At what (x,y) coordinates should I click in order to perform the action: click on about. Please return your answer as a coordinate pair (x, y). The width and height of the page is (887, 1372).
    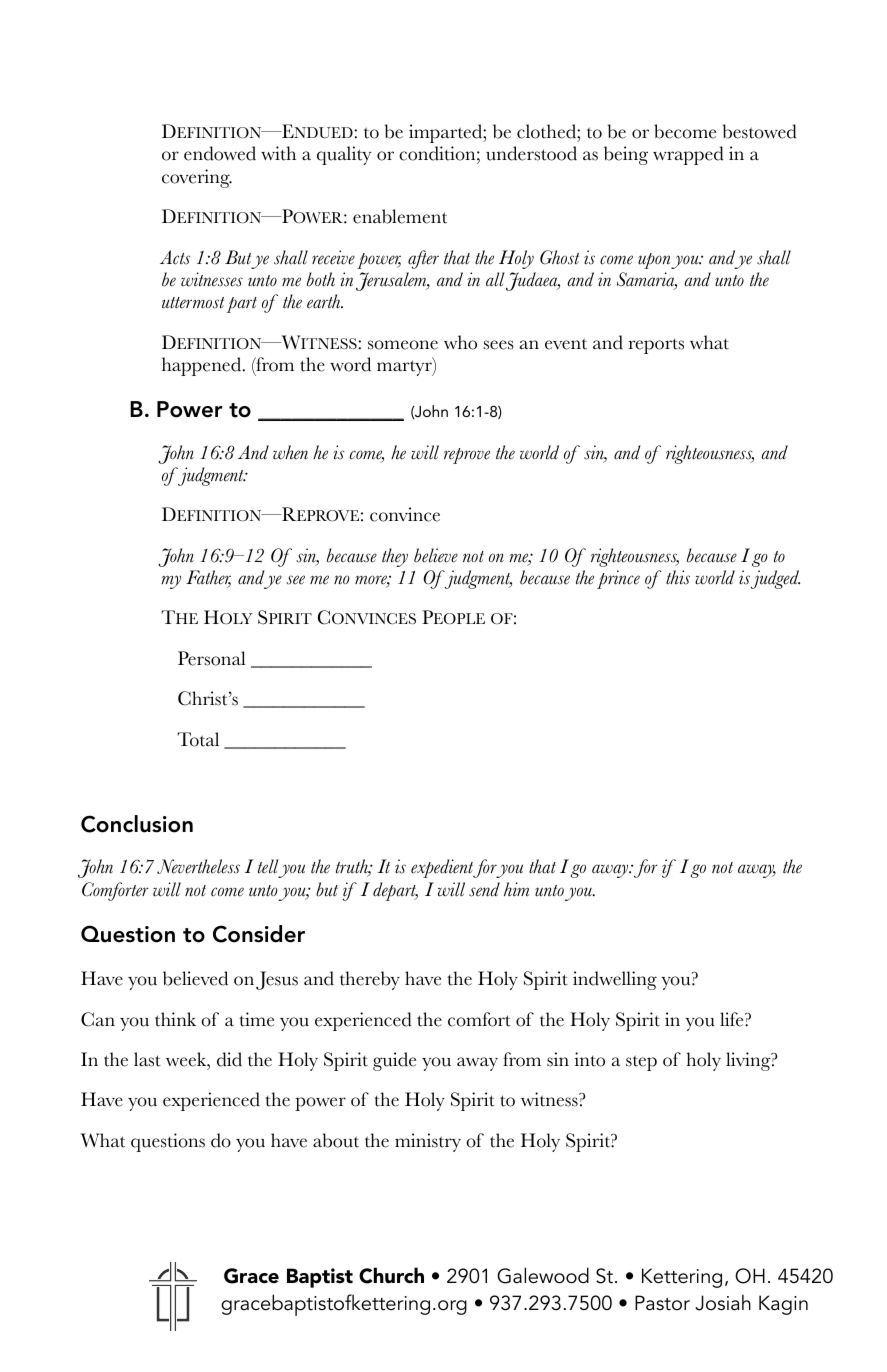
    Looking at the image, I should click on (336, 1140).
